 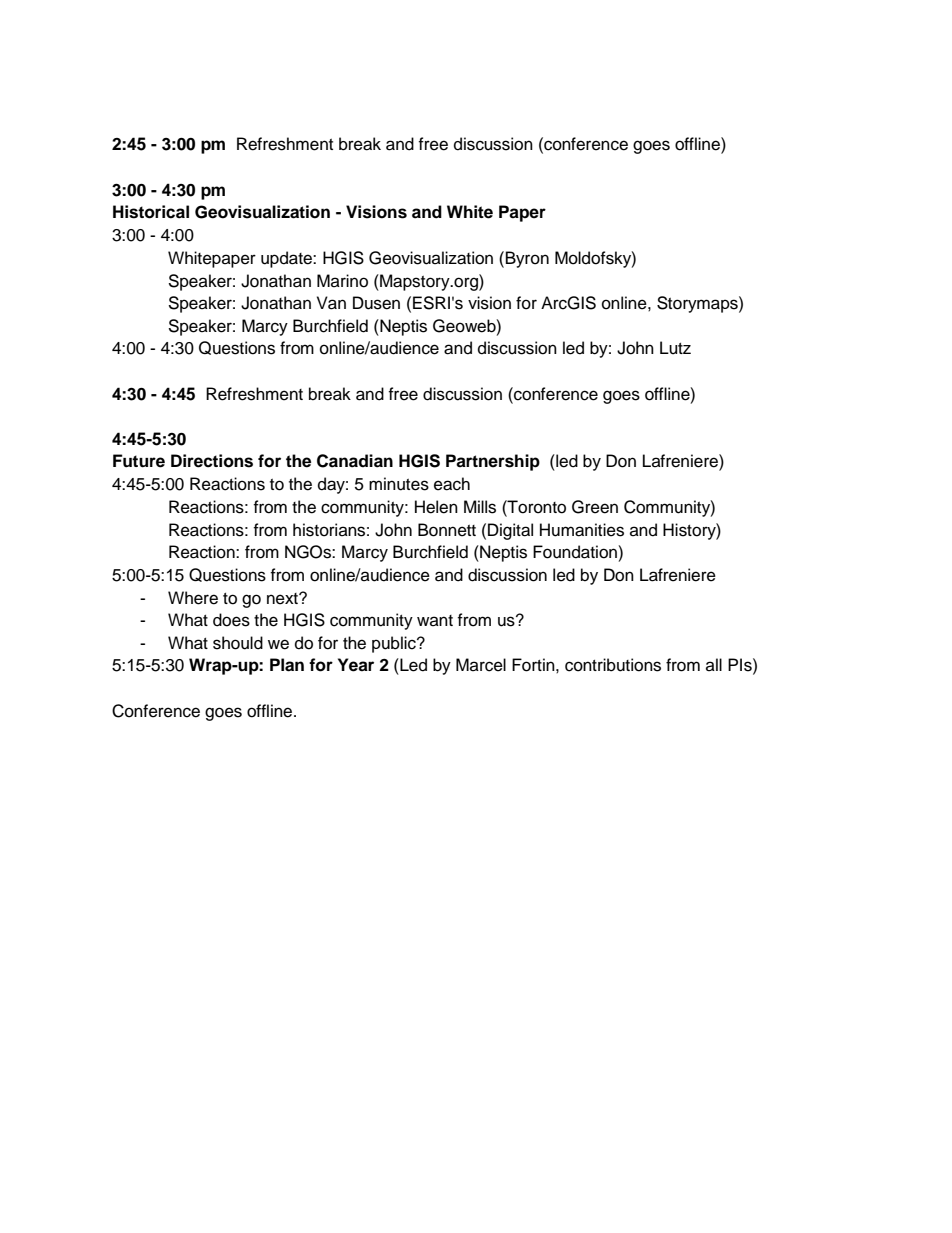 I want to click on Partnership, so click(x=493, y=462).
